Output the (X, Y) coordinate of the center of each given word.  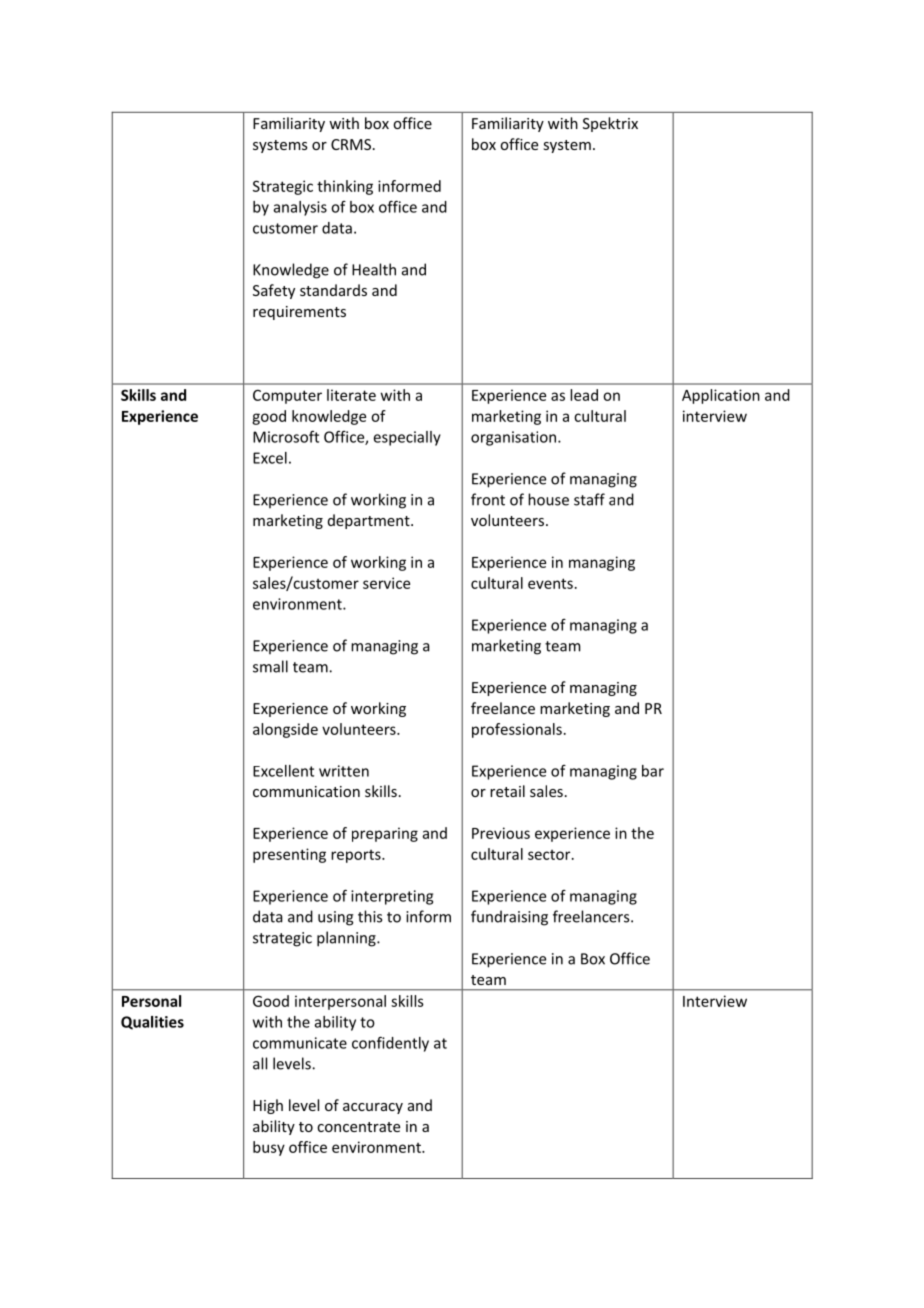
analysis (300, 208)
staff (589, 499)
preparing (385, 834)
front (488, 499)
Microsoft (286, 437)
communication (306, 791)
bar (653, 771)
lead (584, 395)
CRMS (351, 144)
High (268, 1106)
